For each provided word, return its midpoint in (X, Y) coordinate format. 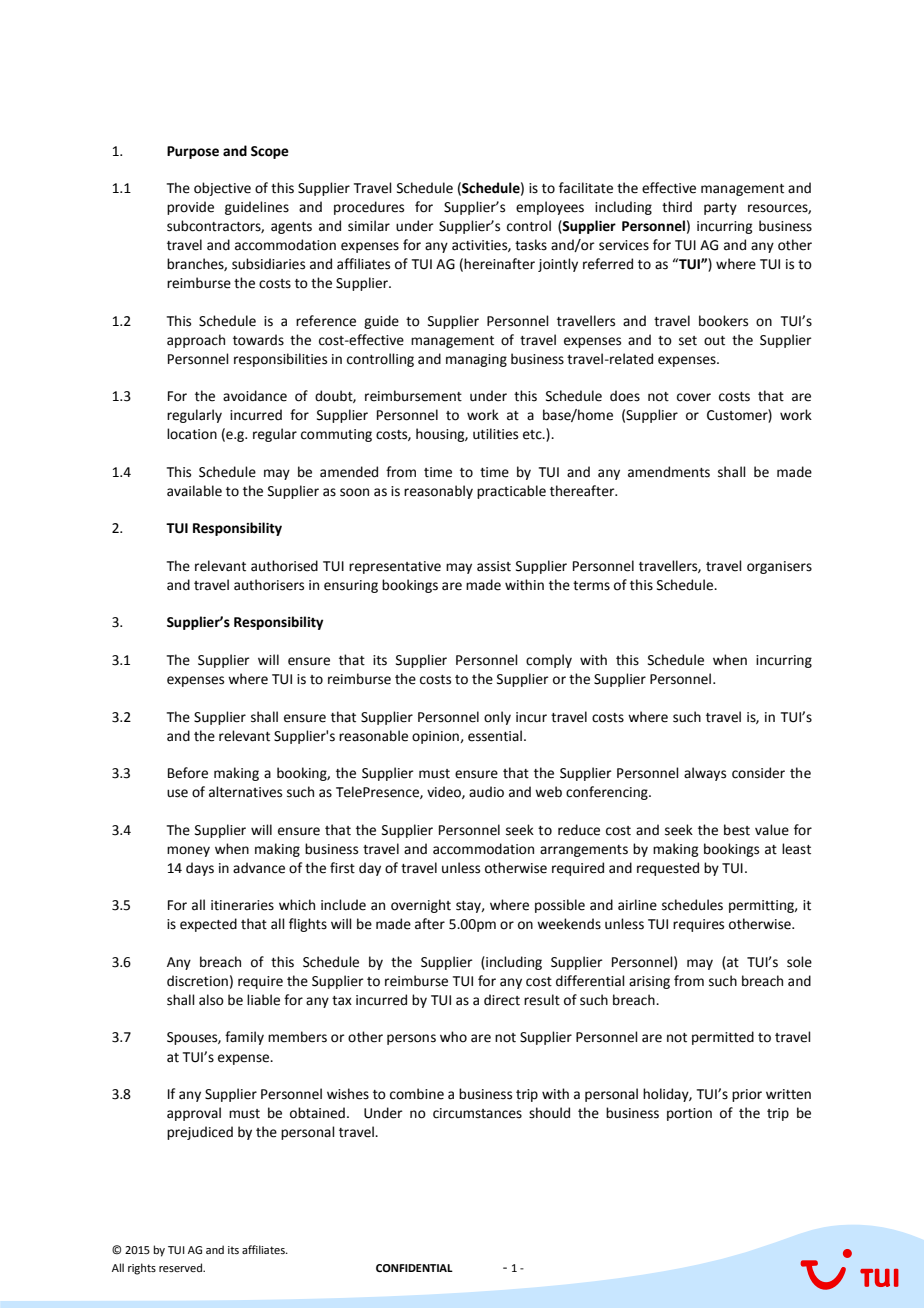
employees (550, 208)
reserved (181, 1267)
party (720, 209)
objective (222, 189)
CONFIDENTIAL (414, 1268)
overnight (421, 906)
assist (494, 566)
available (194, 491)
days (200, 869)
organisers (779, 567)
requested (668, 869)
